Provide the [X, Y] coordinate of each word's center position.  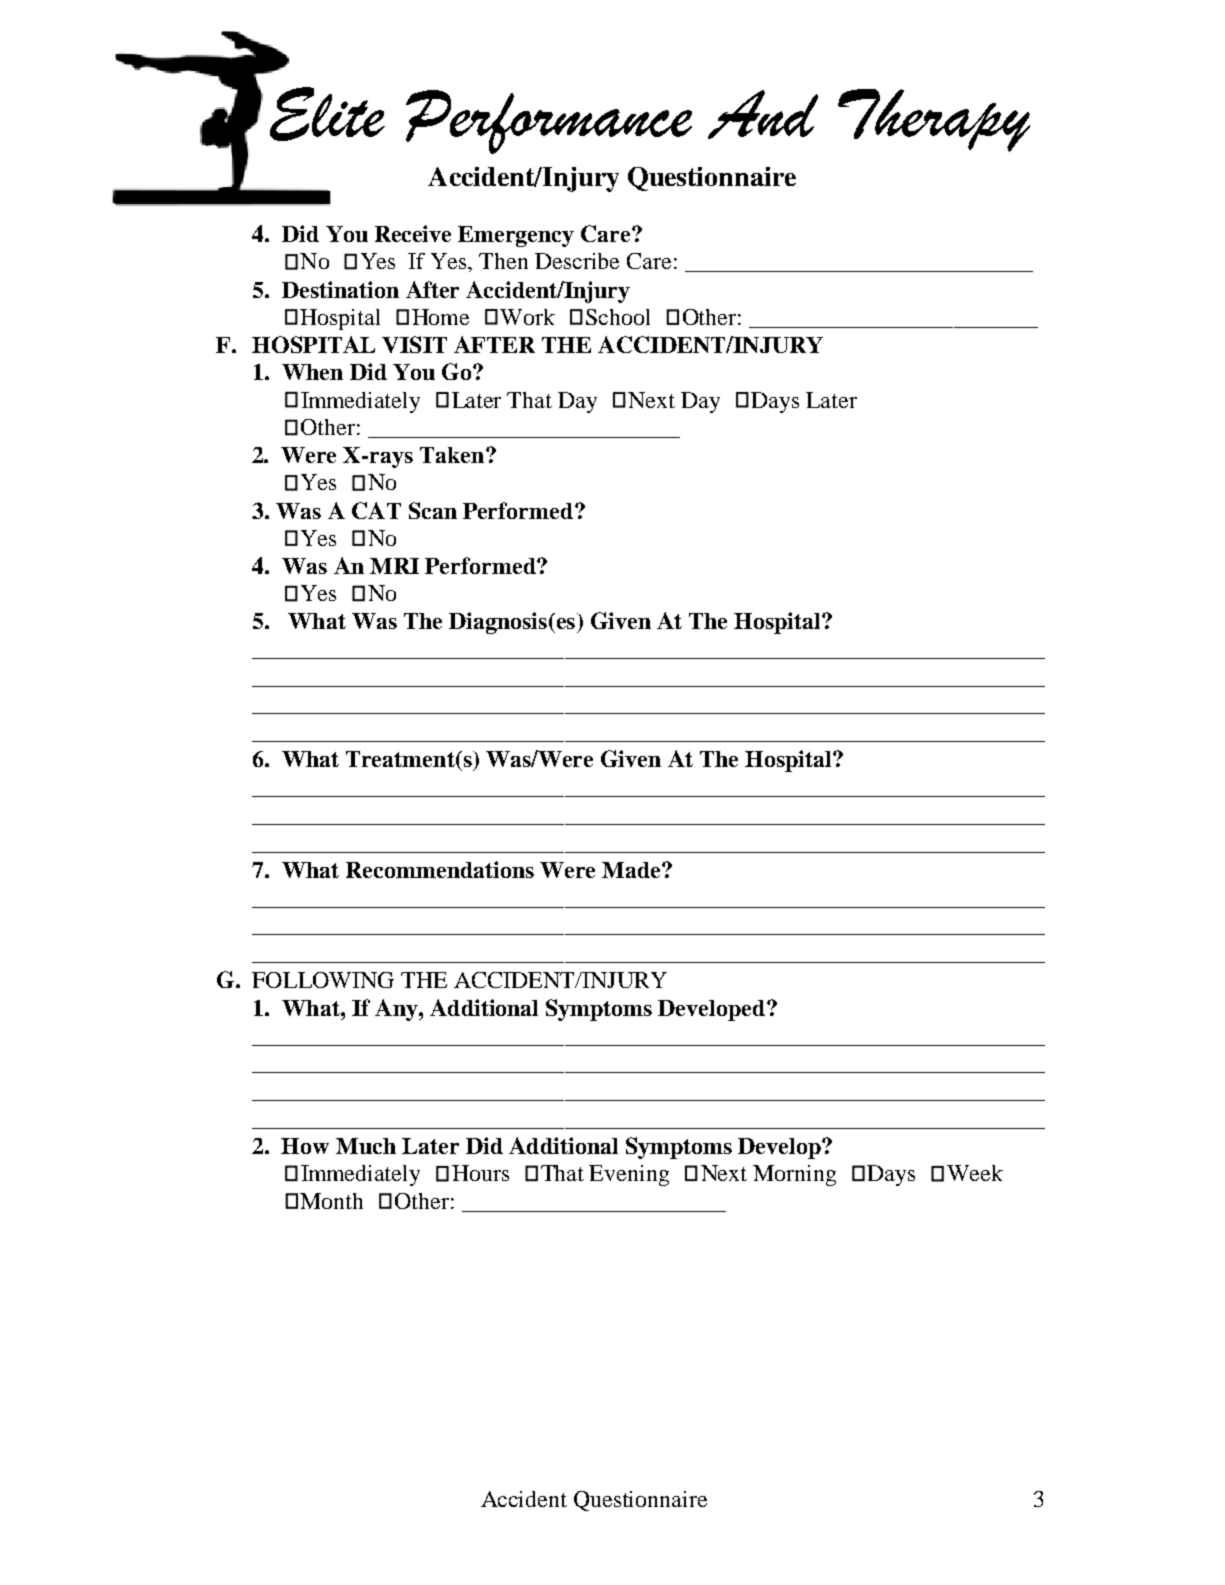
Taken [453, 455]
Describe [577, 261]
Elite [327, 114]
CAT [376, 510]
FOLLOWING [323, 980]
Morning [794, 1175]
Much [366, 1146]
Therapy [934, 120]
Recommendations [440, 869]
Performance [549, 122]
